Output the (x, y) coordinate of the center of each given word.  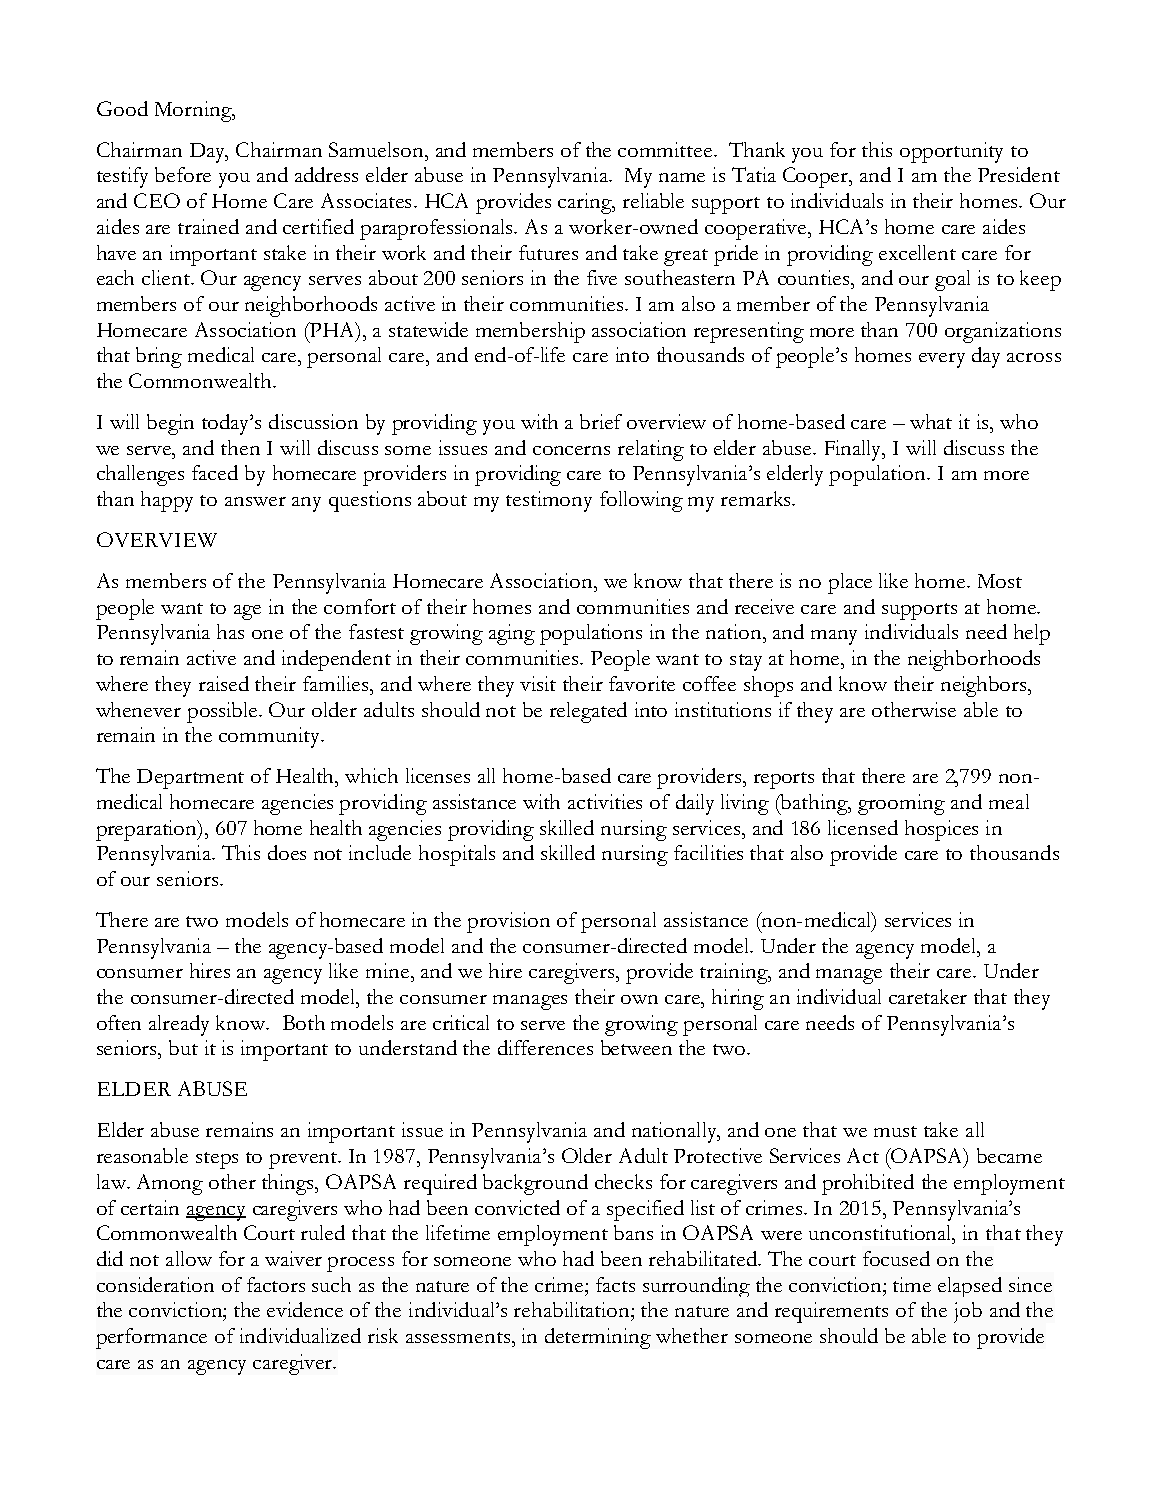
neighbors (985, 686)
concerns (571, 450)
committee (665, 149)
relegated (588, 712)
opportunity (951, 152)
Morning (194, 111)
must (895, 1131)
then (240, 447)
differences (545, 1047)
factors (276, 1284)
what (931, 421)
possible (224, 712)
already (179, 1025)
